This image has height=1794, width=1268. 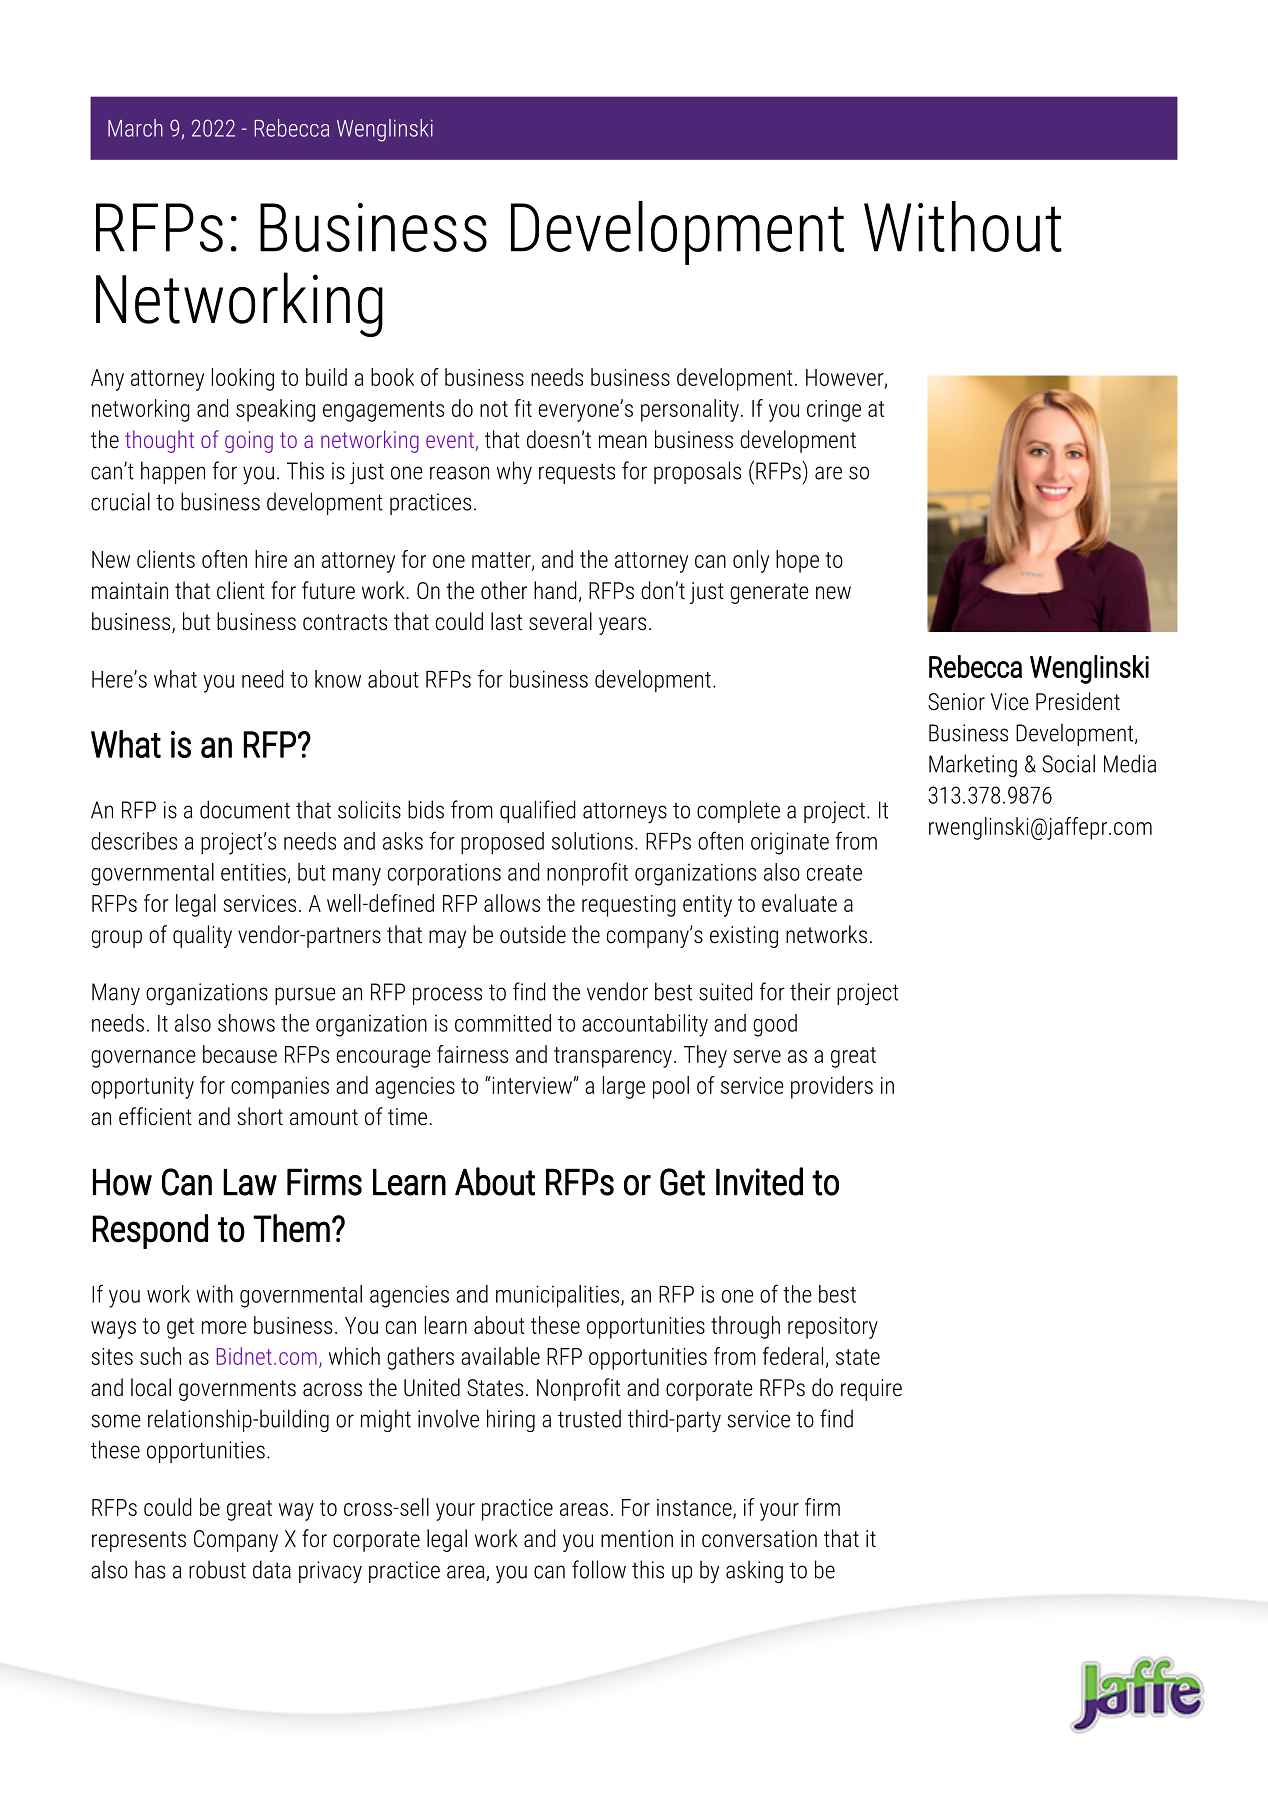 I want to click on personality, so click(x=690, y=410).
